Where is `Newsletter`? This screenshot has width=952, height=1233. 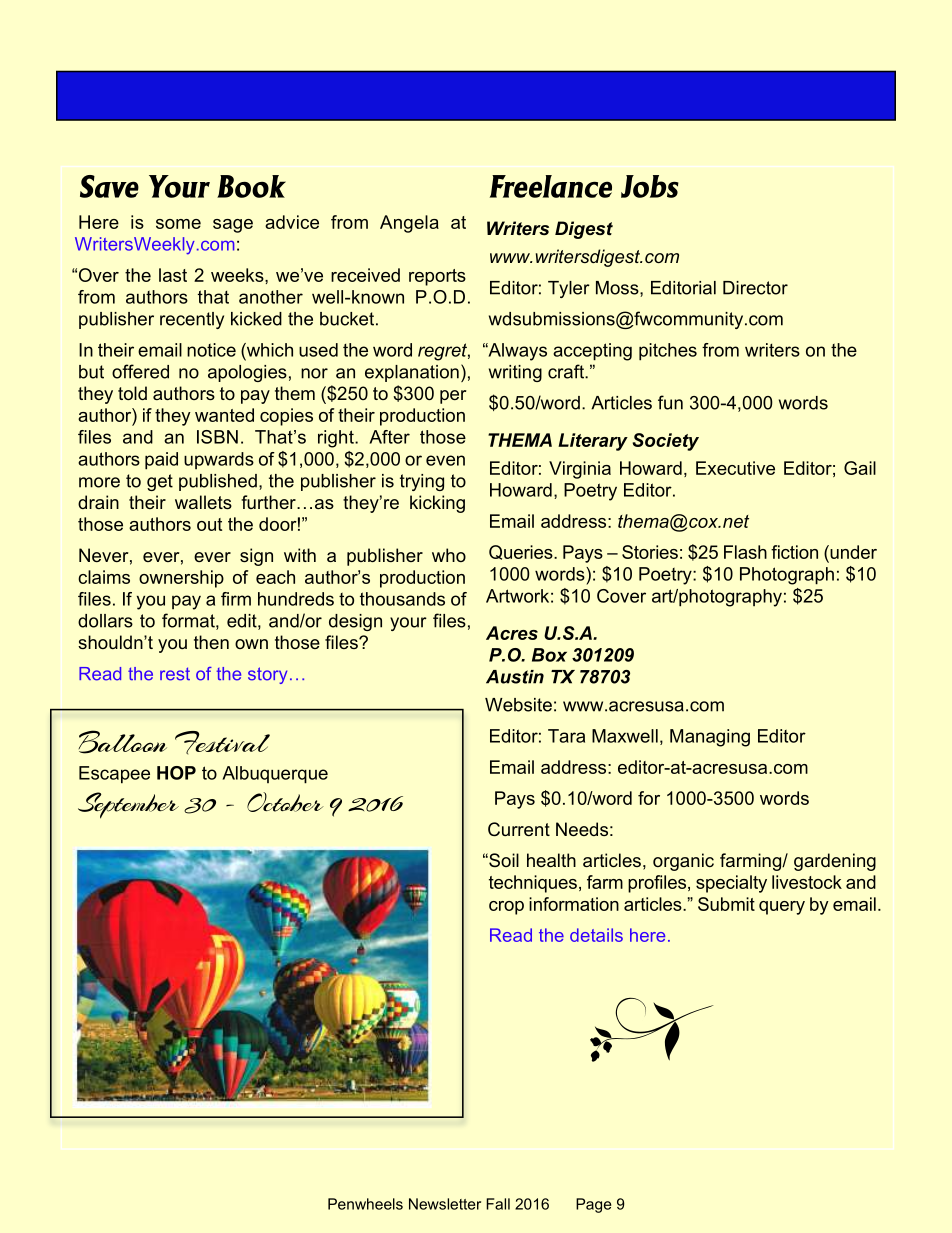 Newsletter is located at coordinates (445, 1204).
